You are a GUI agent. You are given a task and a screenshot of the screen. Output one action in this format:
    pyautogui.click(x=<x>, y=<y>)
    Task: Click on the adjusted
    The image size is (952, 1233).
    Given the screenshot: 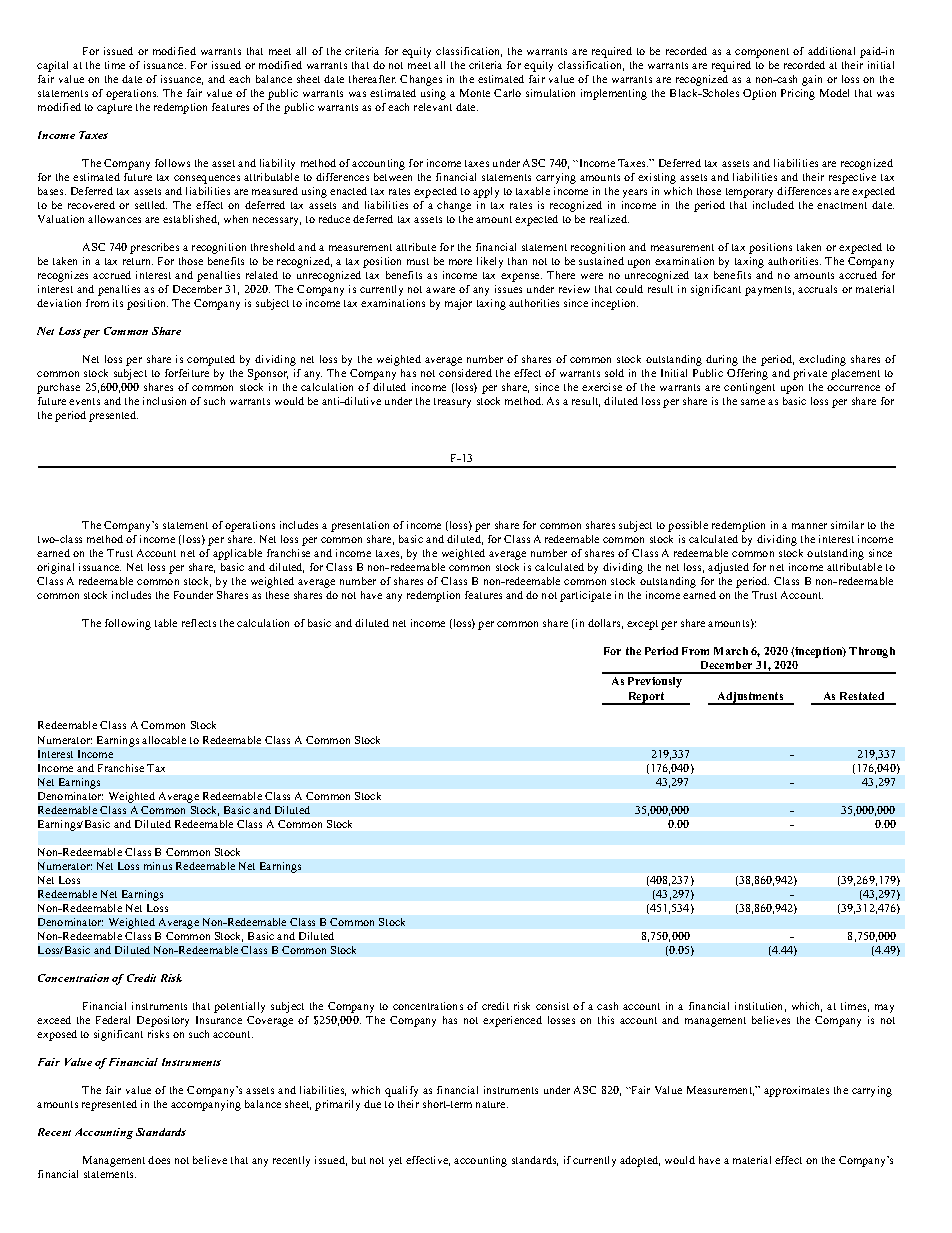 What is the action you would take?
    pyautogui.click(x=728, y=568)
